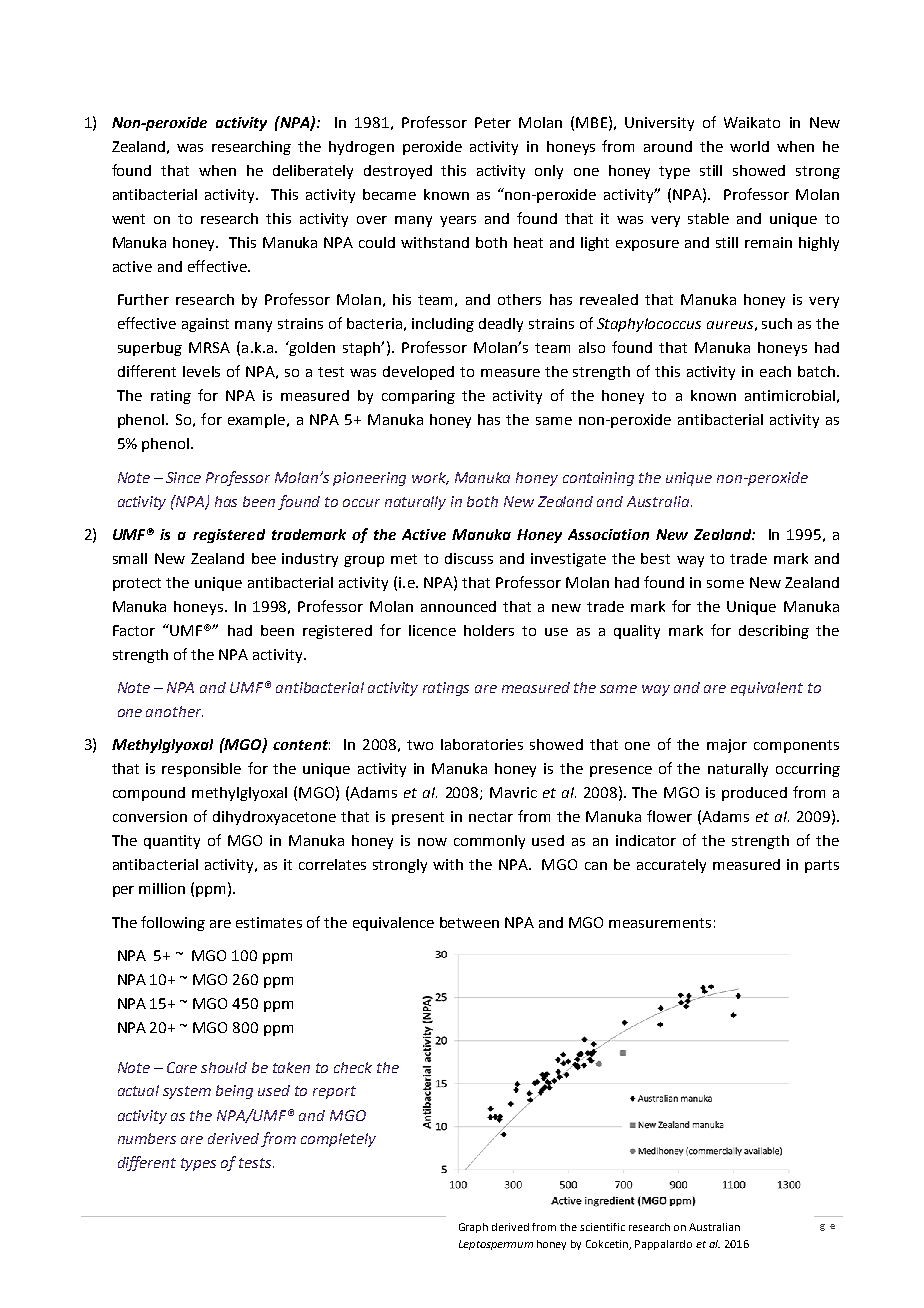  I want to click on quantity, so click(172, 842).
